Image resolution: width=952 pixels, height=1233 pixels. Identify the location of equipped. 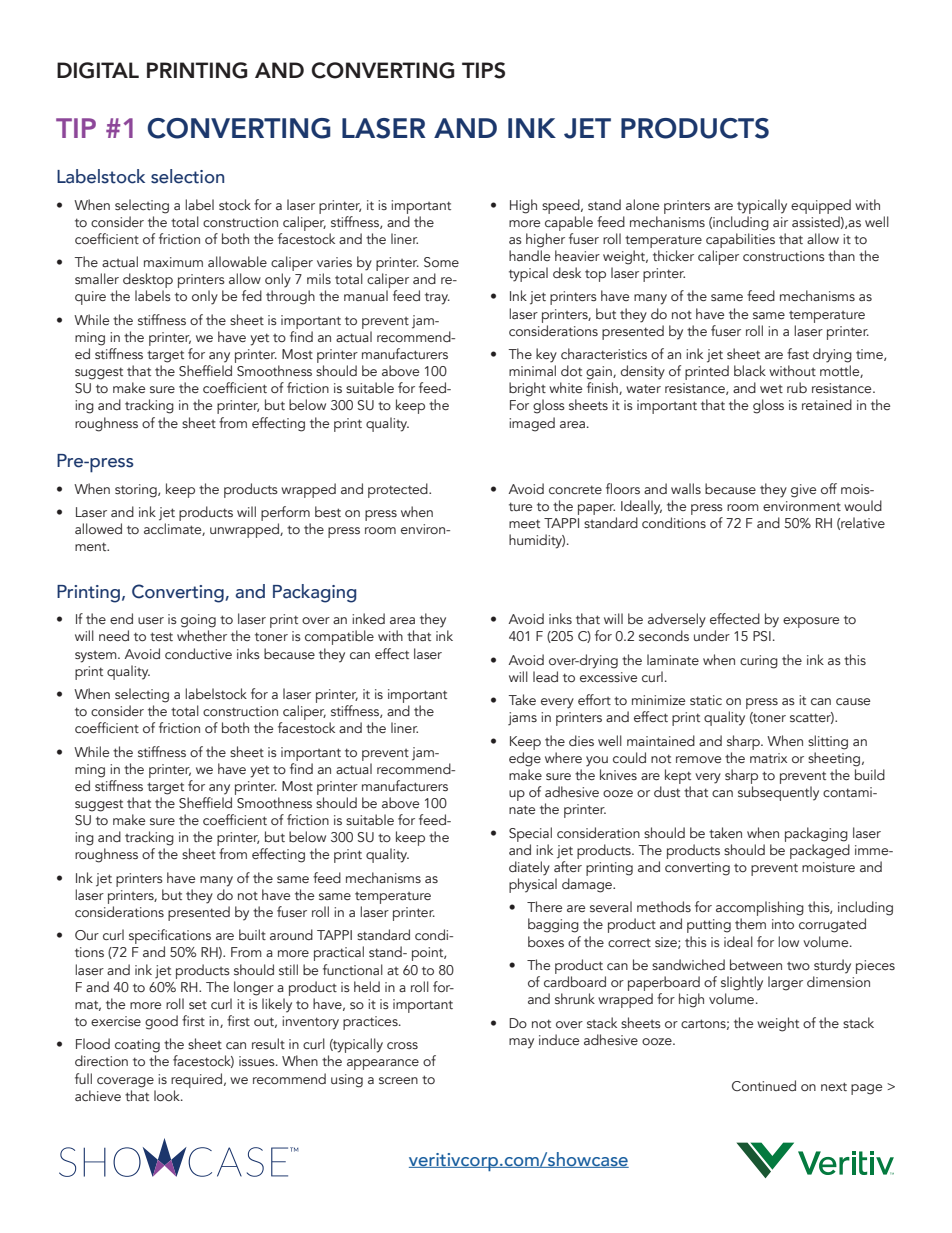
(821, 206).
